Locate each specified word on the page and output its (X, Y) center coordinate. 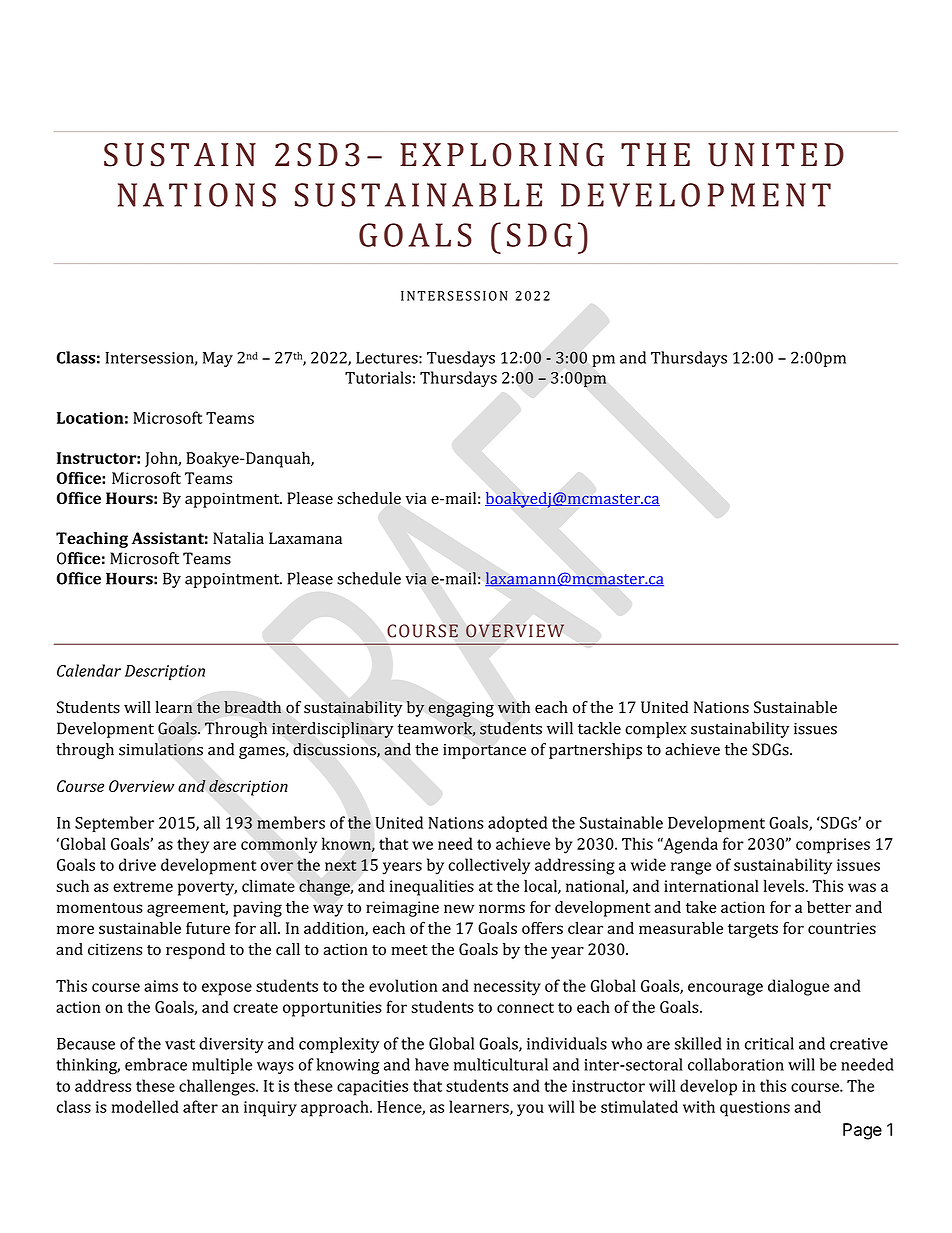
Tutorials (378, 377)
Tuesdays (461, 359)
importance (484, 751)
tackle (599, 728)
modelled (145, 1106)
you (530, 1110)
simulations (161, 749)
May (218, 359)
